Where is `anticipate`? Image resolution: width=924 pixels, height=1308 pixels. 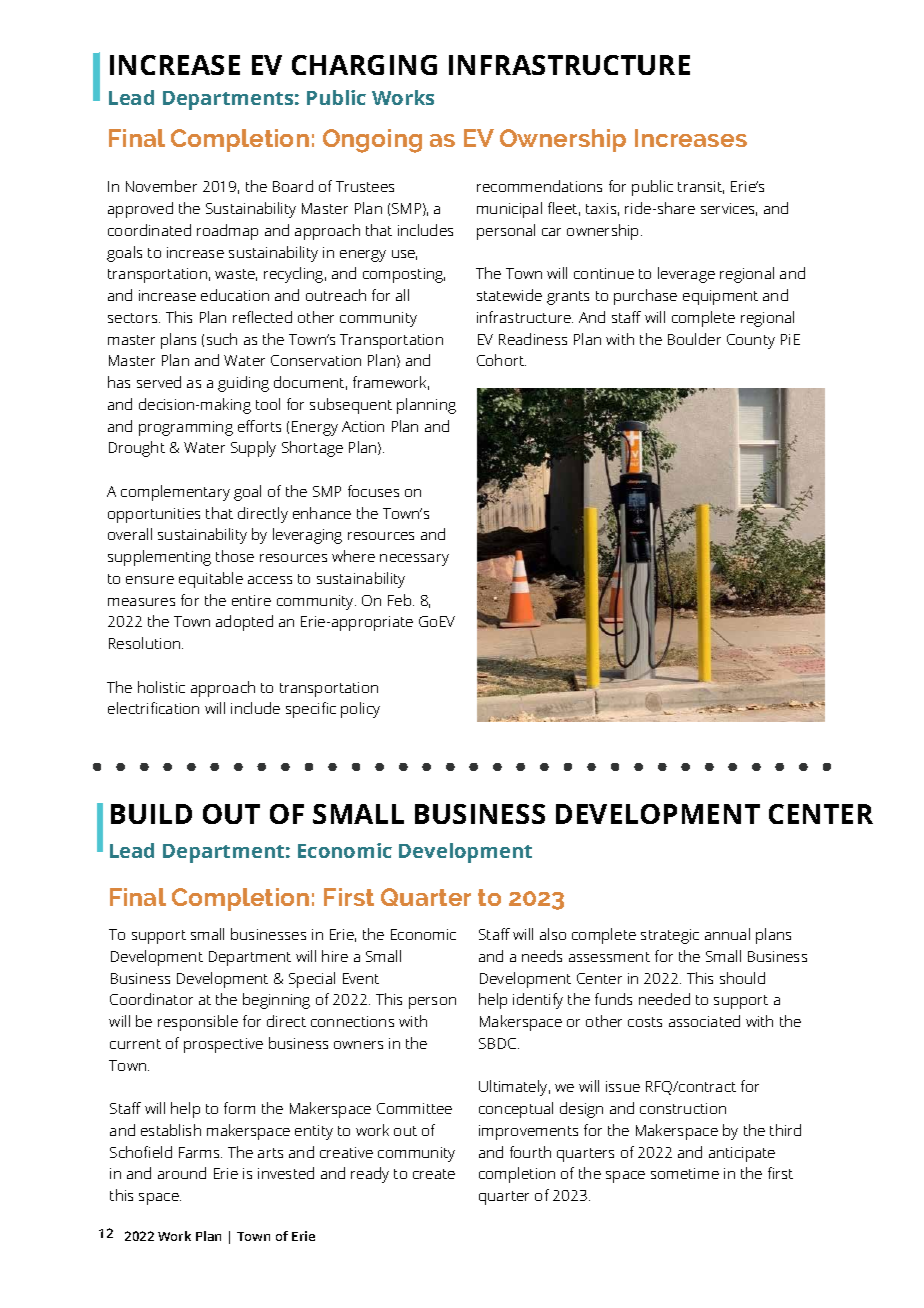
anticipate is located at coordinates (742, 1154).
